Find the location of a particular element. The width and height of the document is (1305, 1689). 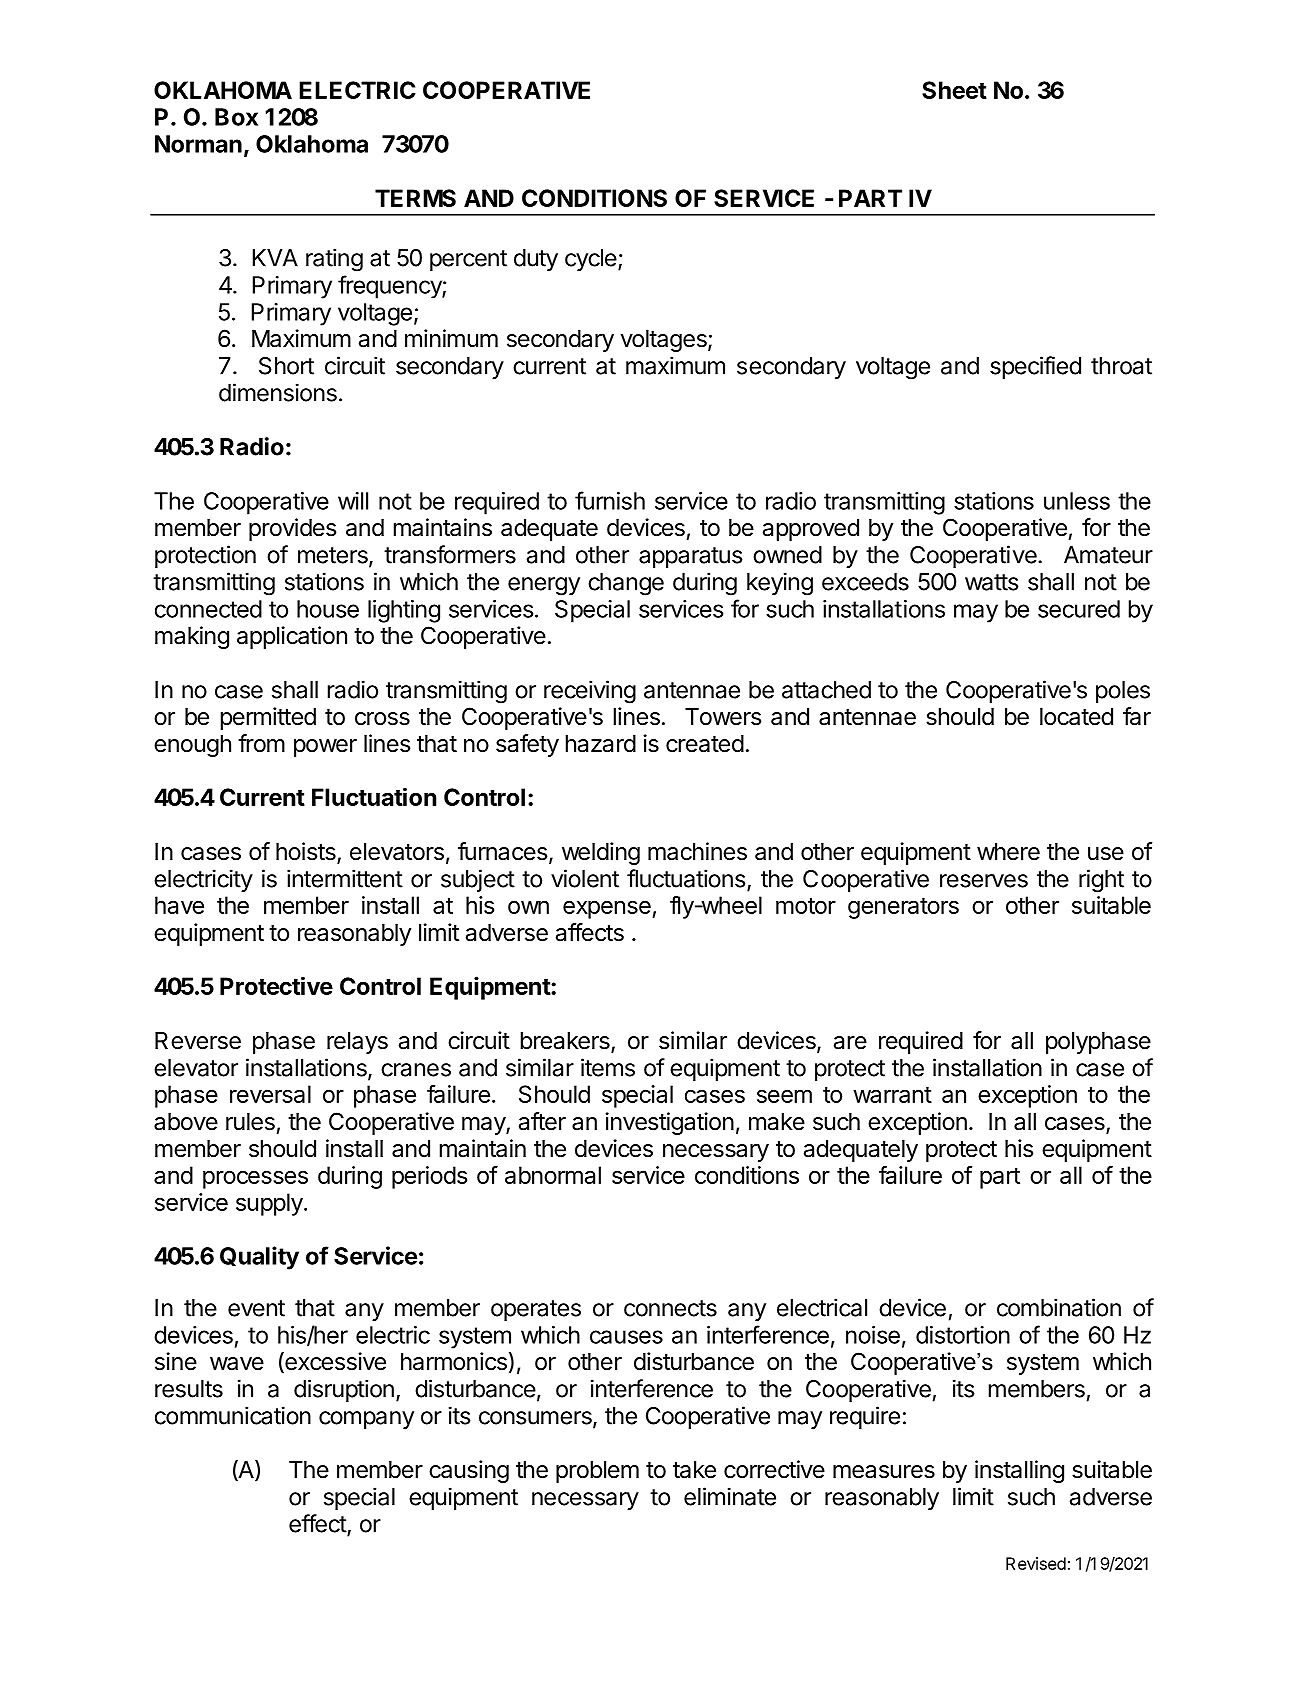

take is located at coordinates (694, 1470).
